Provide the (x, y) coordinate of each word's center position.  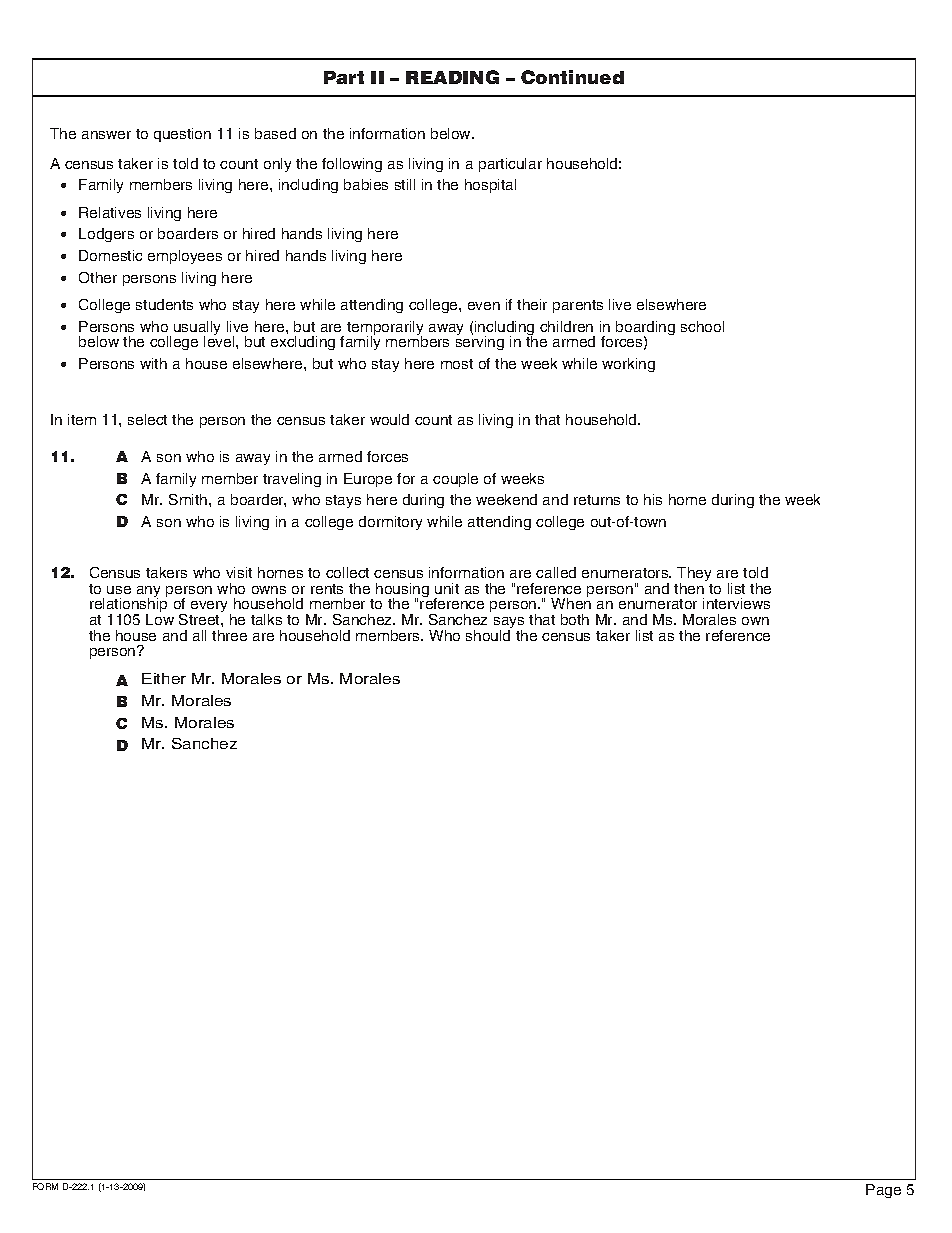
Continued (572, 77)
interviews (736, 603)
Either (164, 678)
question (182, 135)
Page (883, 1191)
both (575, 619)
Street (200, 619)
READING (452, 77)
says (509, 624)
